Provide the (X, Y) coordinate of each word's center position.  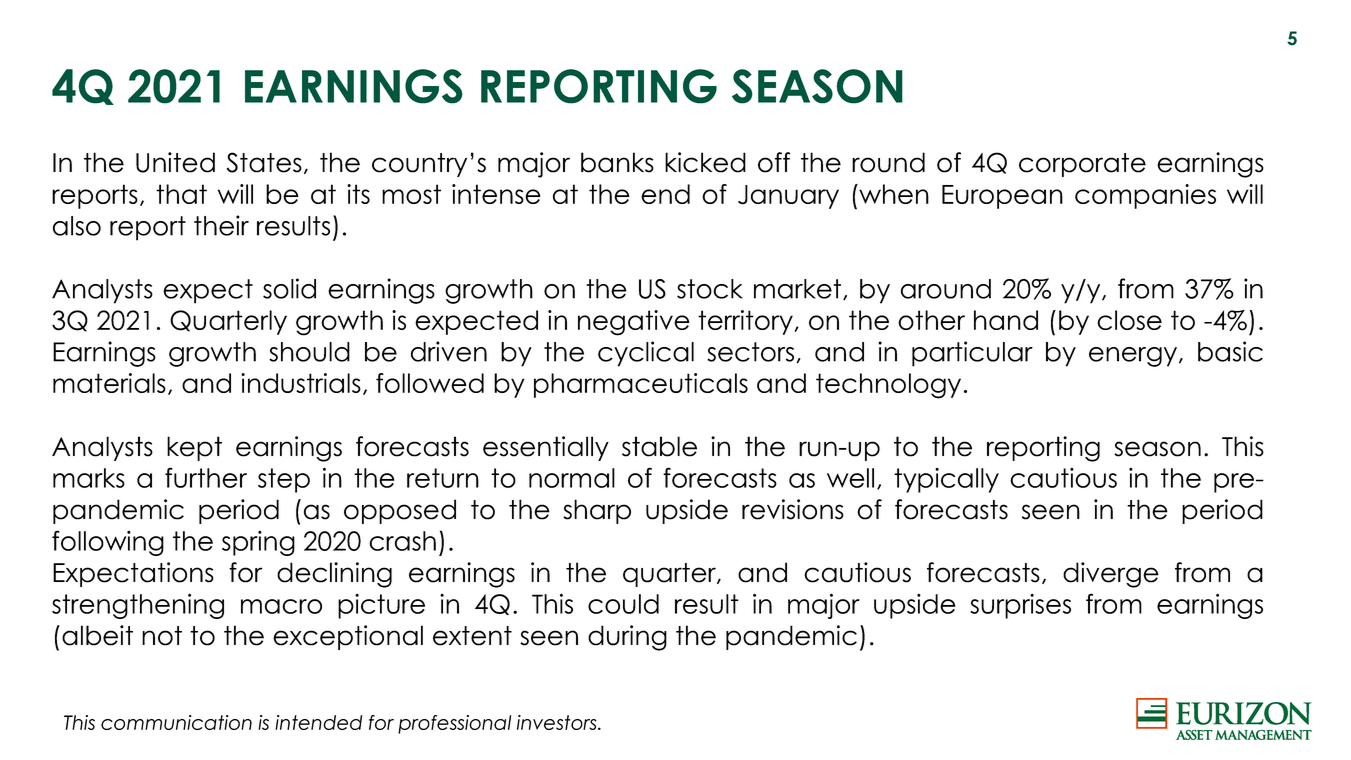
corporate (1082, 165)
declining (334, 575)
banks (617, 162)
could (623, 604)
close (1129, 320)
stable (659, 446)
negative (634, 323)
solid (289, 288)
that (181, 194)
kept (194, 448)
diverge (1111, 575)
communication (176, 722)
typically (946, 480)
